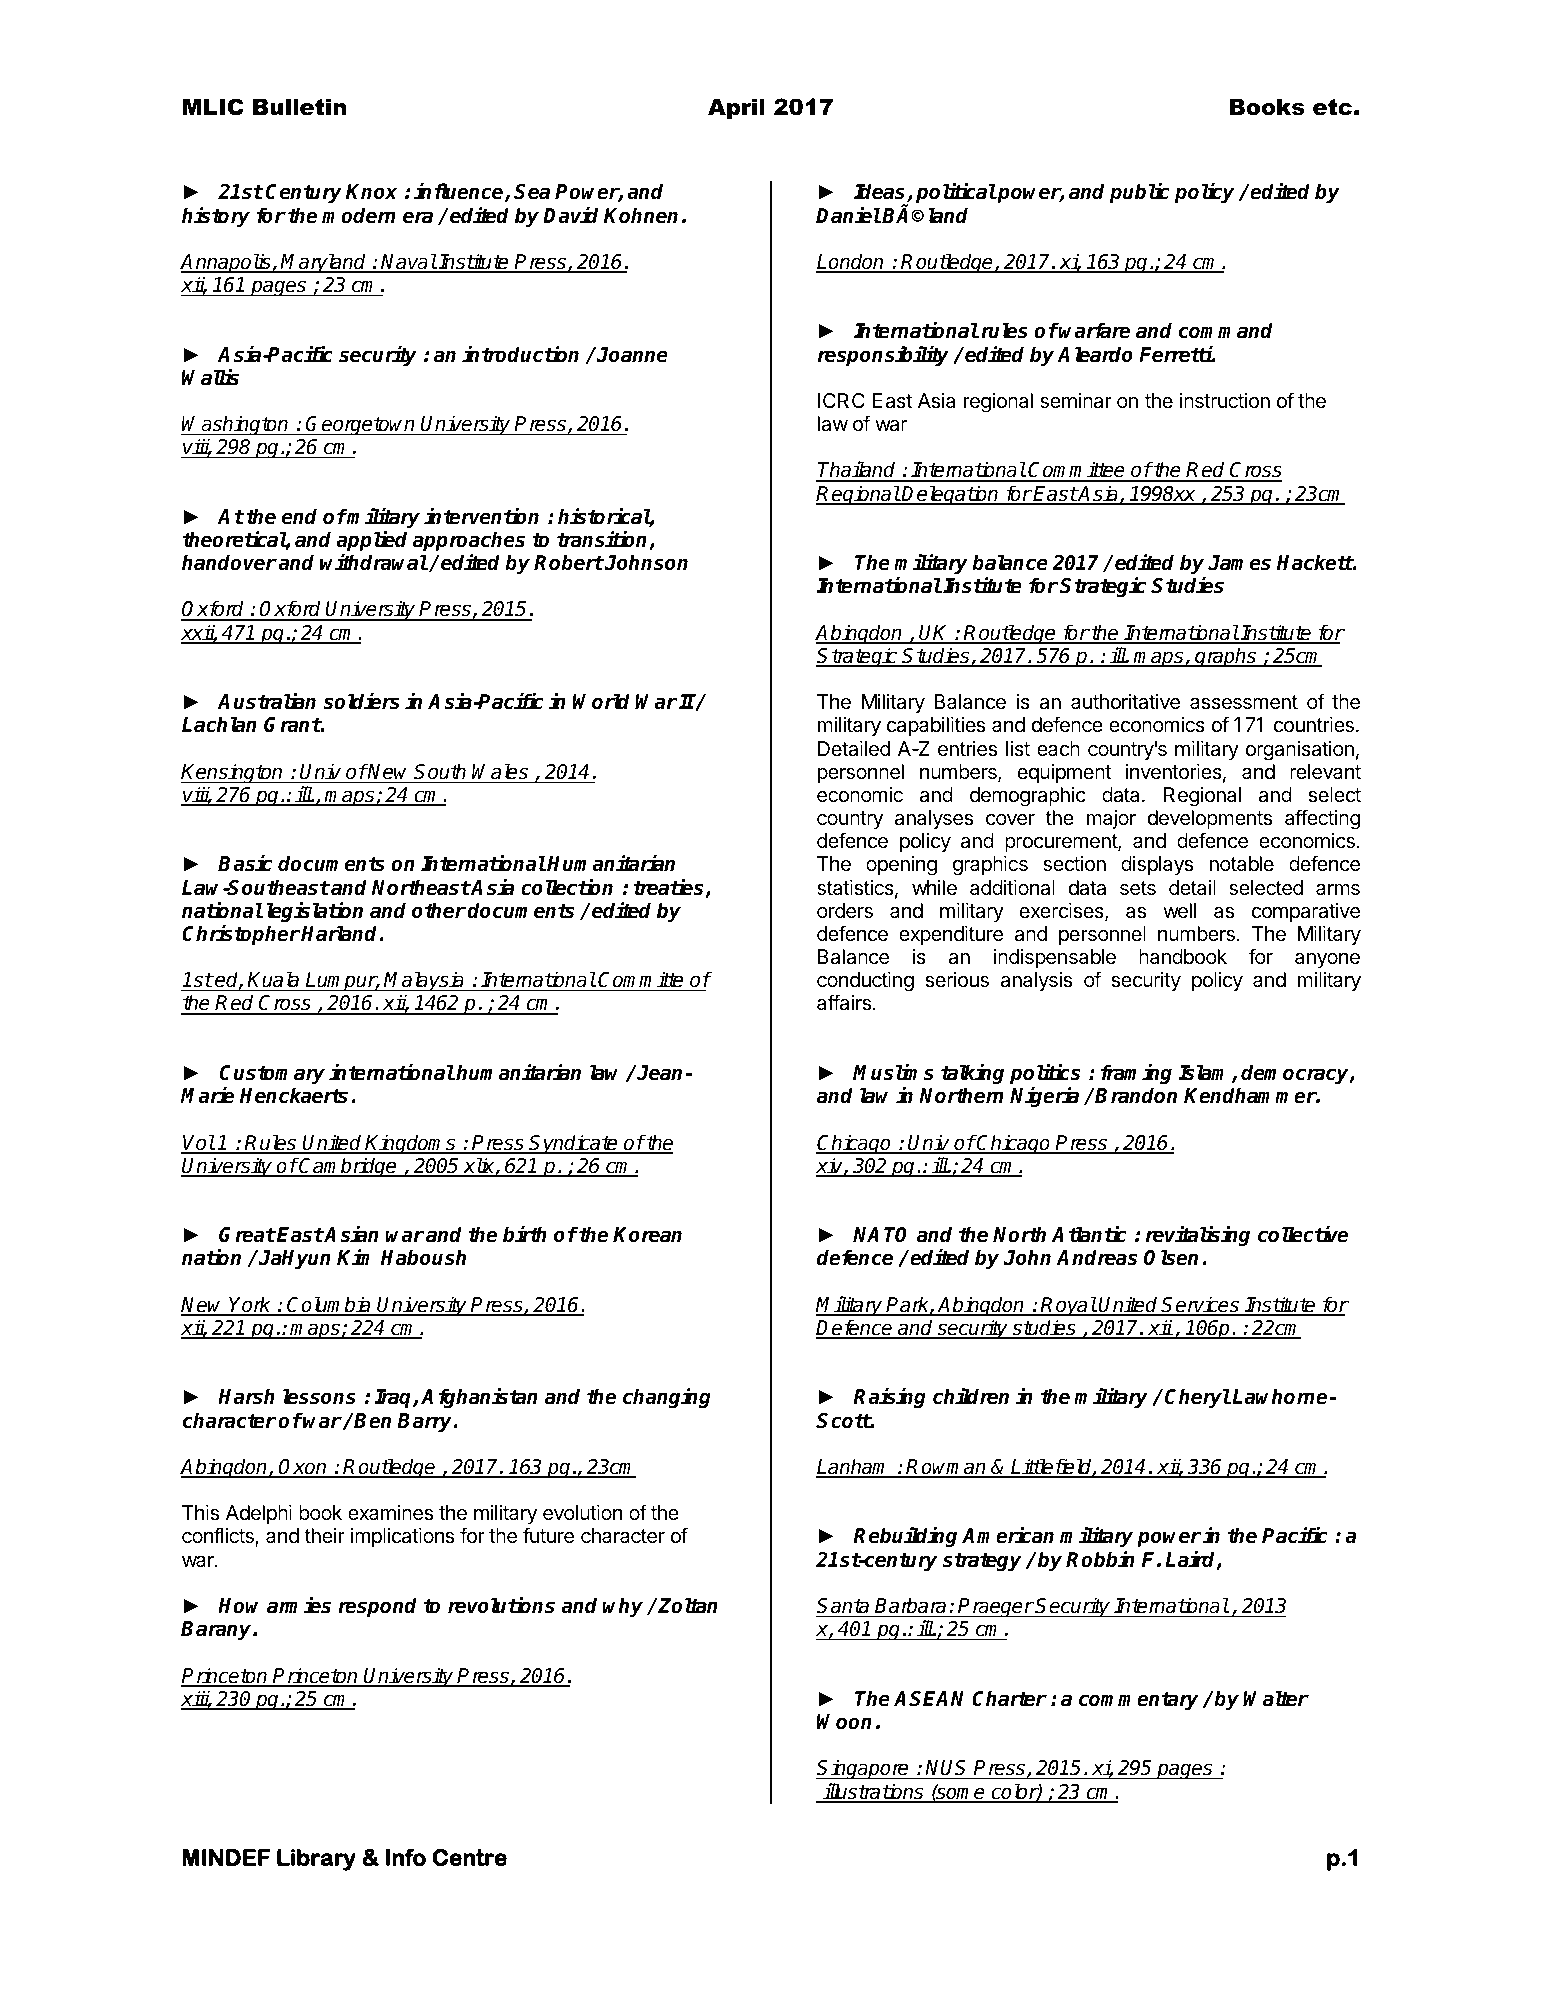  I want to click on assessment, so click(1244, 702).
